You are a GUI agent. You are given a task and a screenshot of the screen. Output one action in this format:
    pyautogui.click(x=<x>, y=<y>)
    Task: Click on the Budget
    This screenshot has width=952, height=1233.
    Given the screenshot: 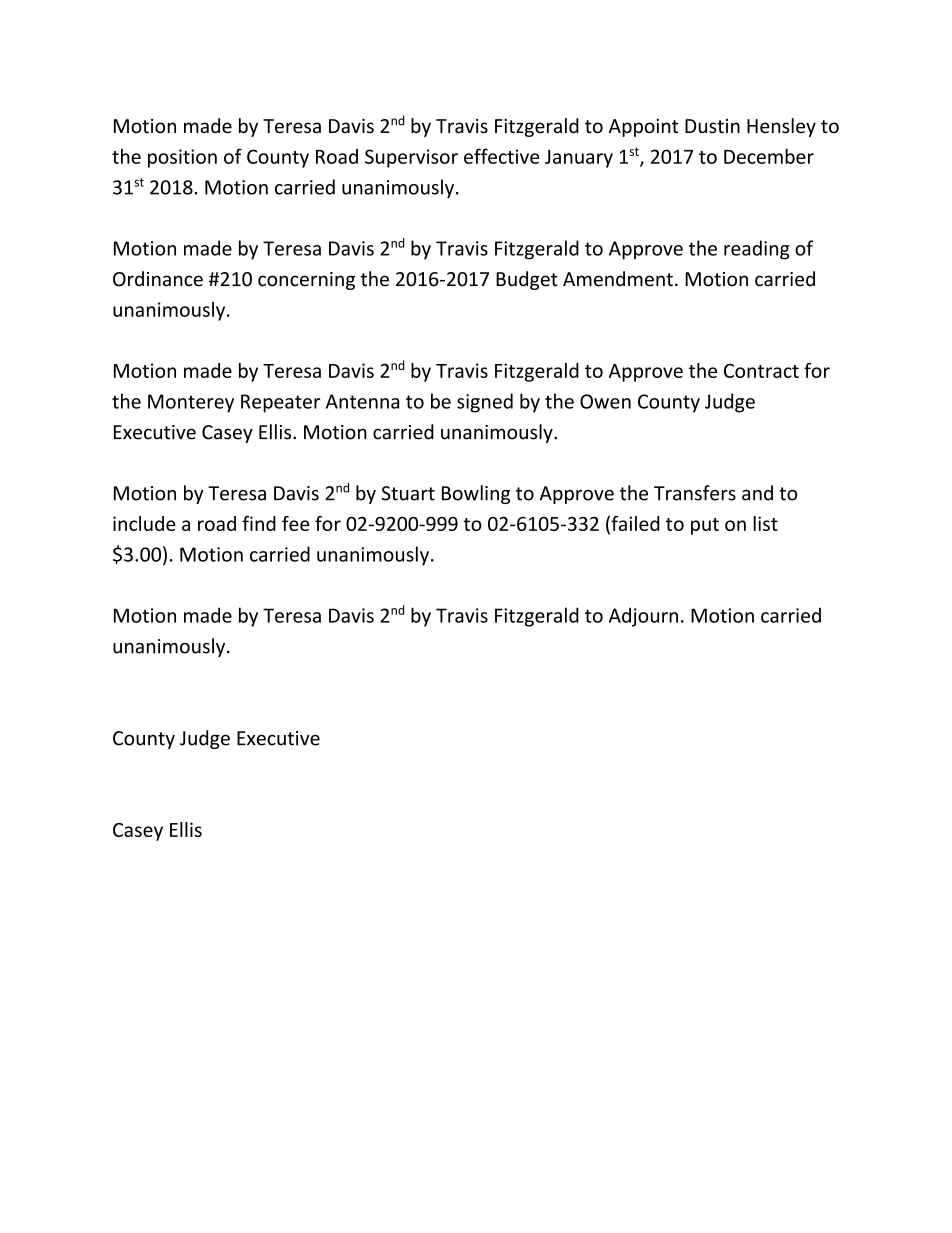 What is the action you would take?
    pyautogui.click(x=527, y=280)
